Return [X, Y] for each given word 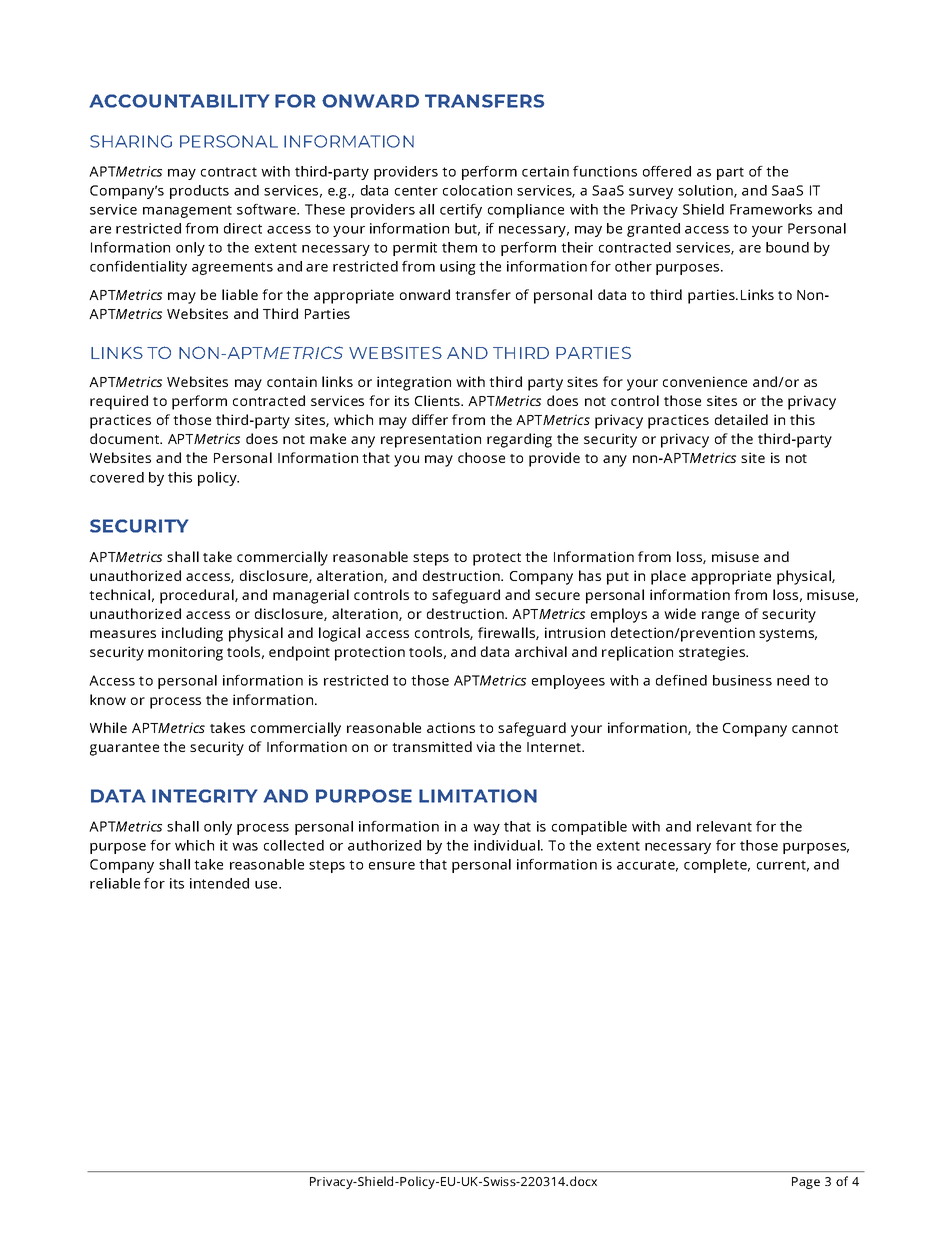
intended [219, 883]
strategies [713, 653]
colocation [477, 190]
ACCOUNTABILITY [179, 101]
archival [541, 651]
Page [806, 1183]
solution [706, 191]
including [192, 634]
